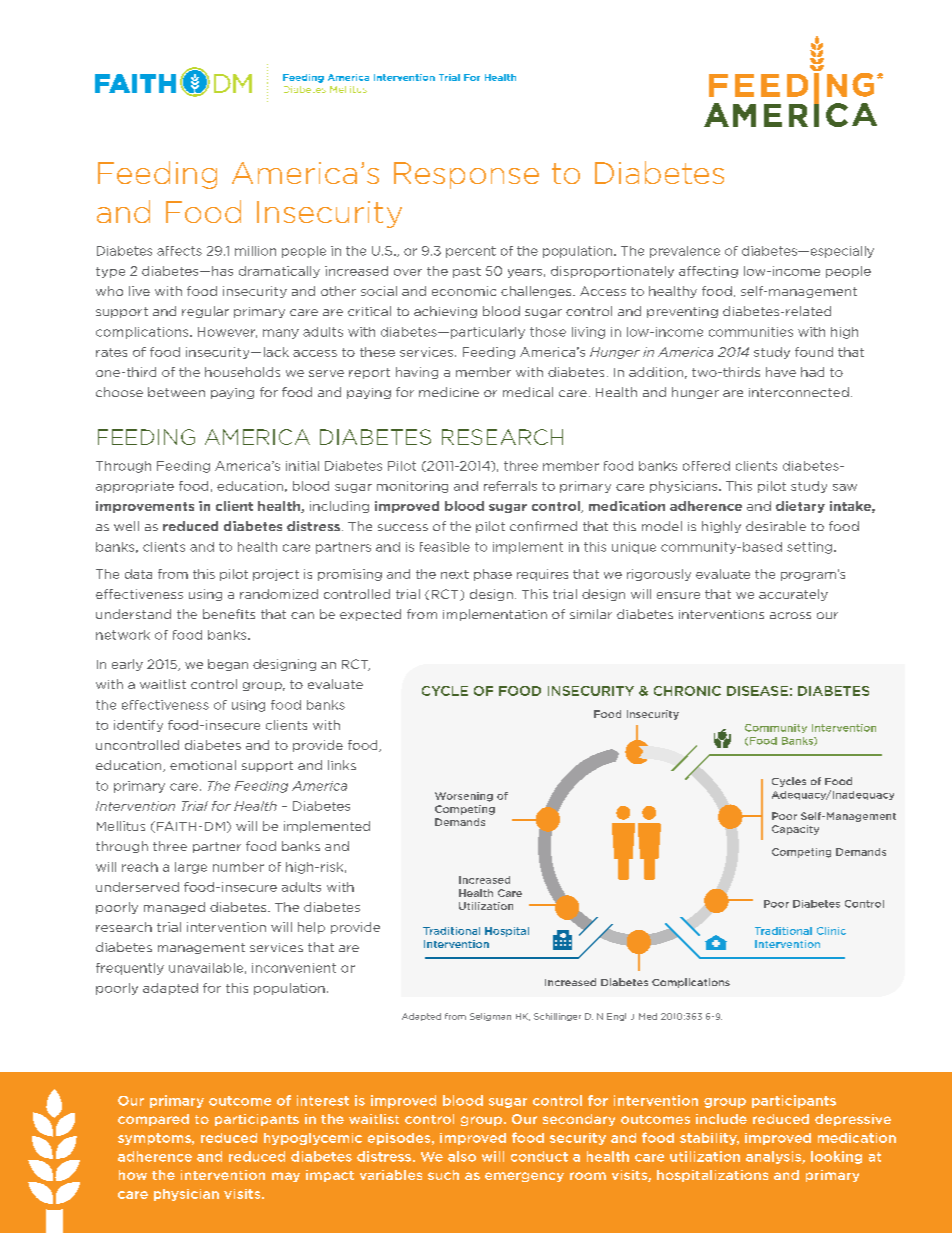  What do you see at coordinates (445, 547) in the page?
I see `feasible` at bounding box center [445, 547].
